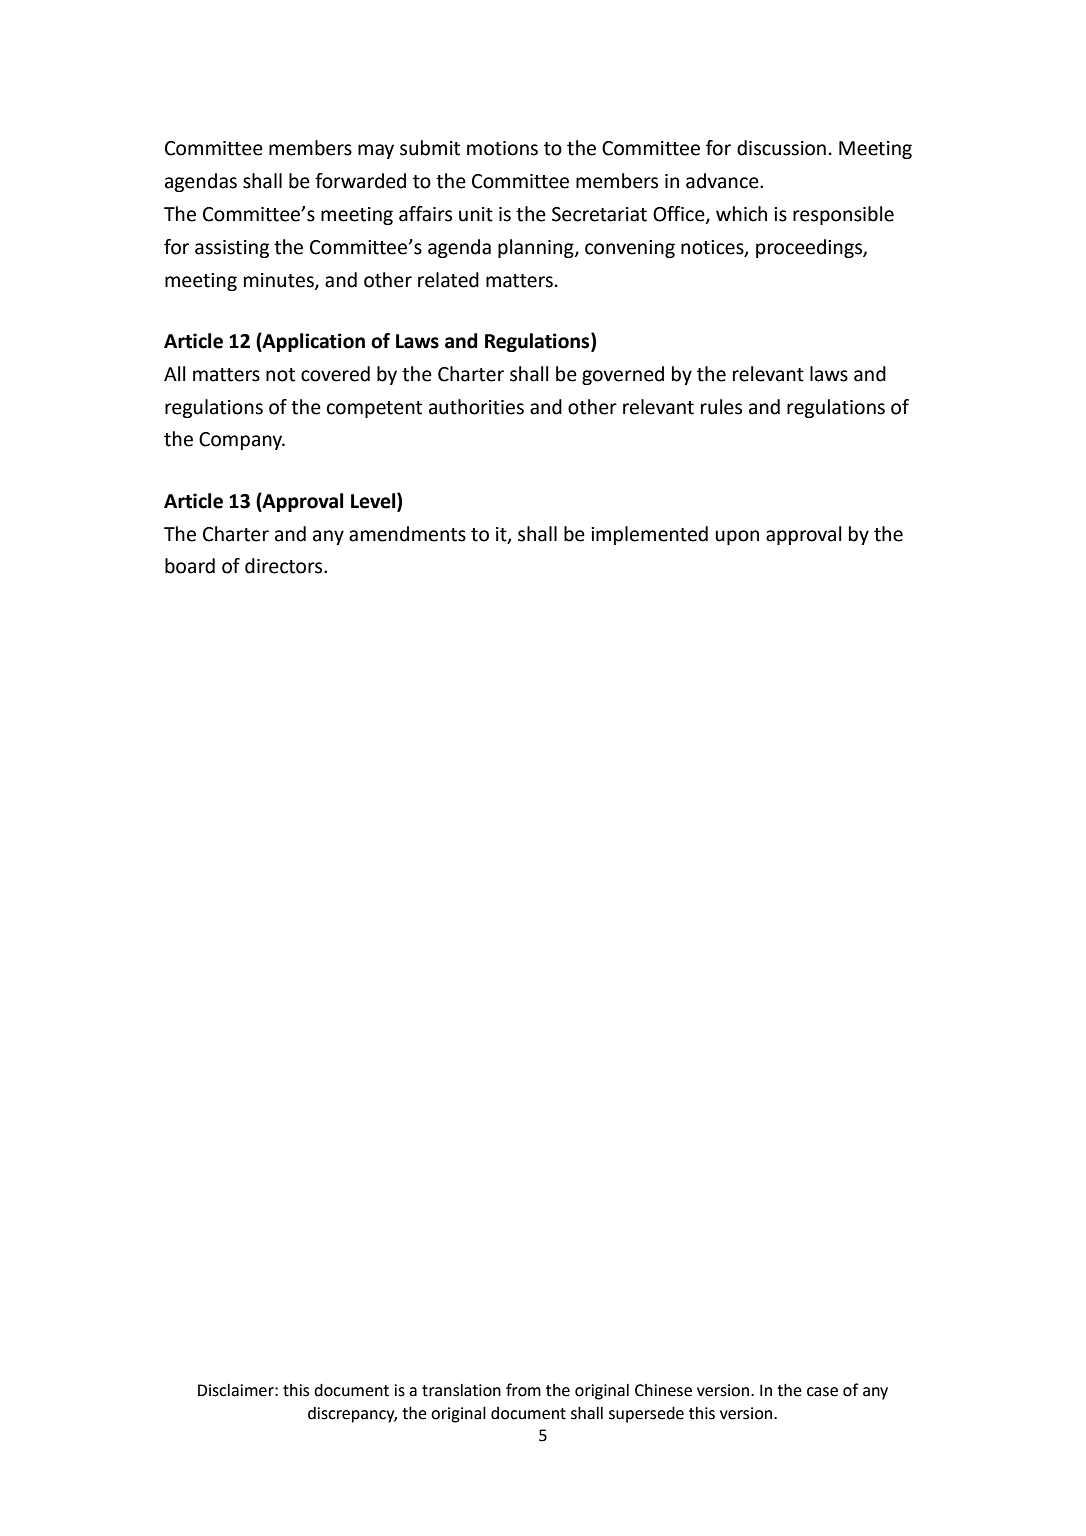  What do you see at coordinates (822, 1392) in the screenshot?
I see `case` at bounding box center [822, 1392].
